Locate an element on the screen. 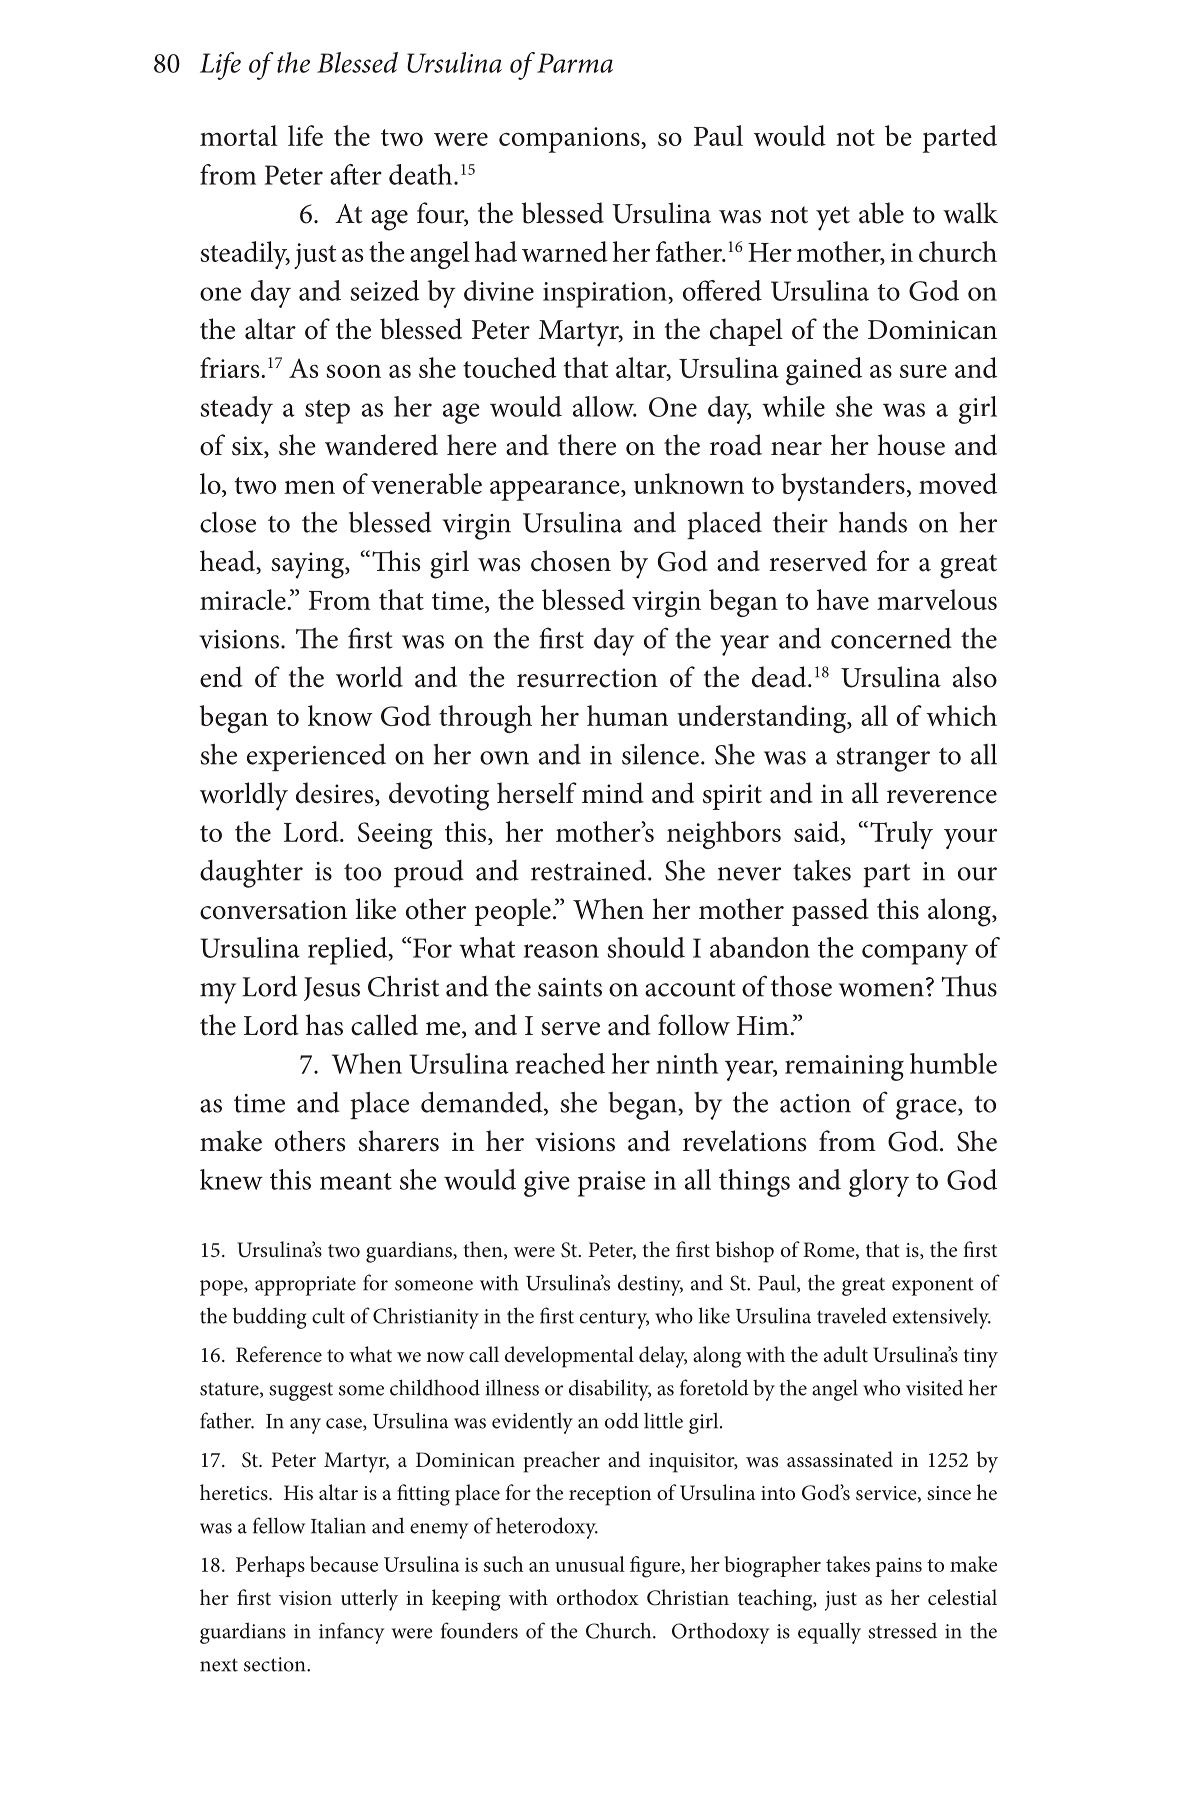 This screenshot has width=1197, height=1796. too is located at coordinates (362, 872).
